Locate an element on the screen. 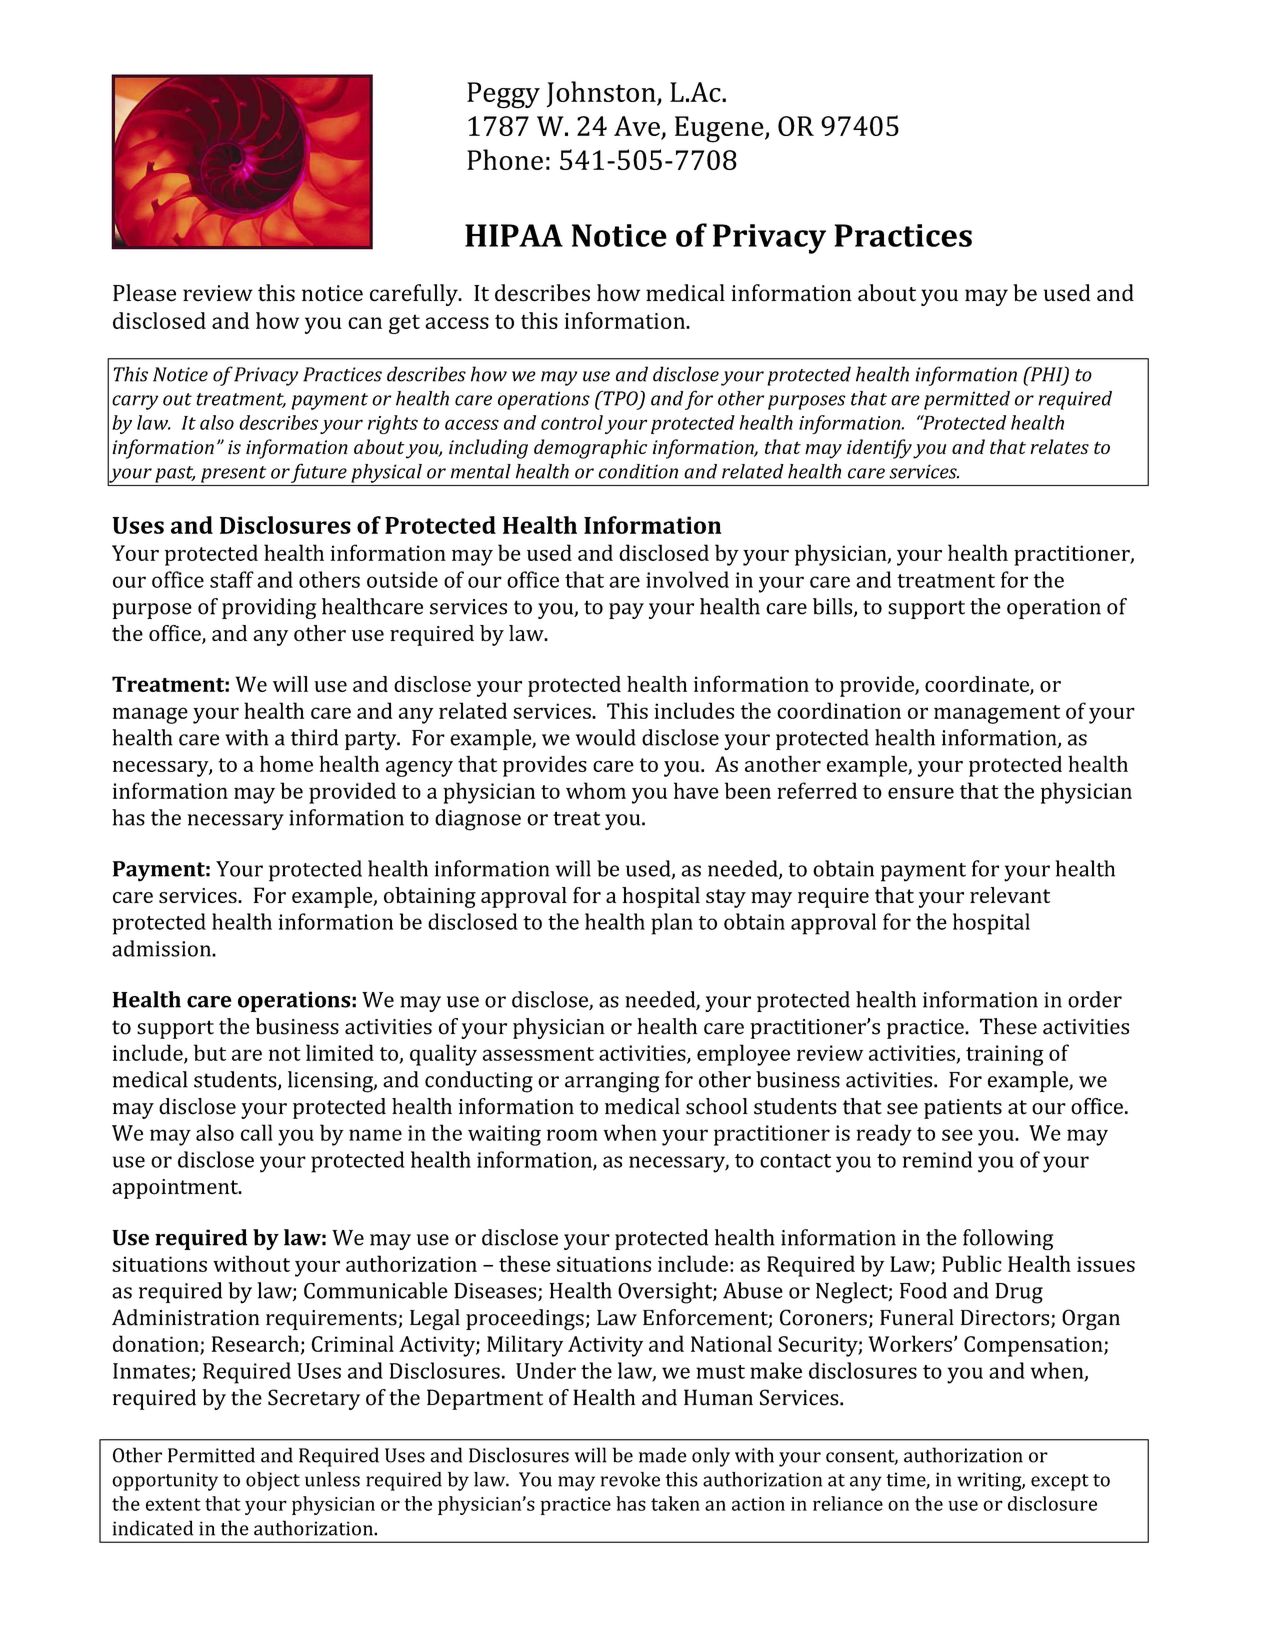 Image resolution: width=1267 pixels, height=1639 pixels. remind is located at coordinates (937, 1159).
